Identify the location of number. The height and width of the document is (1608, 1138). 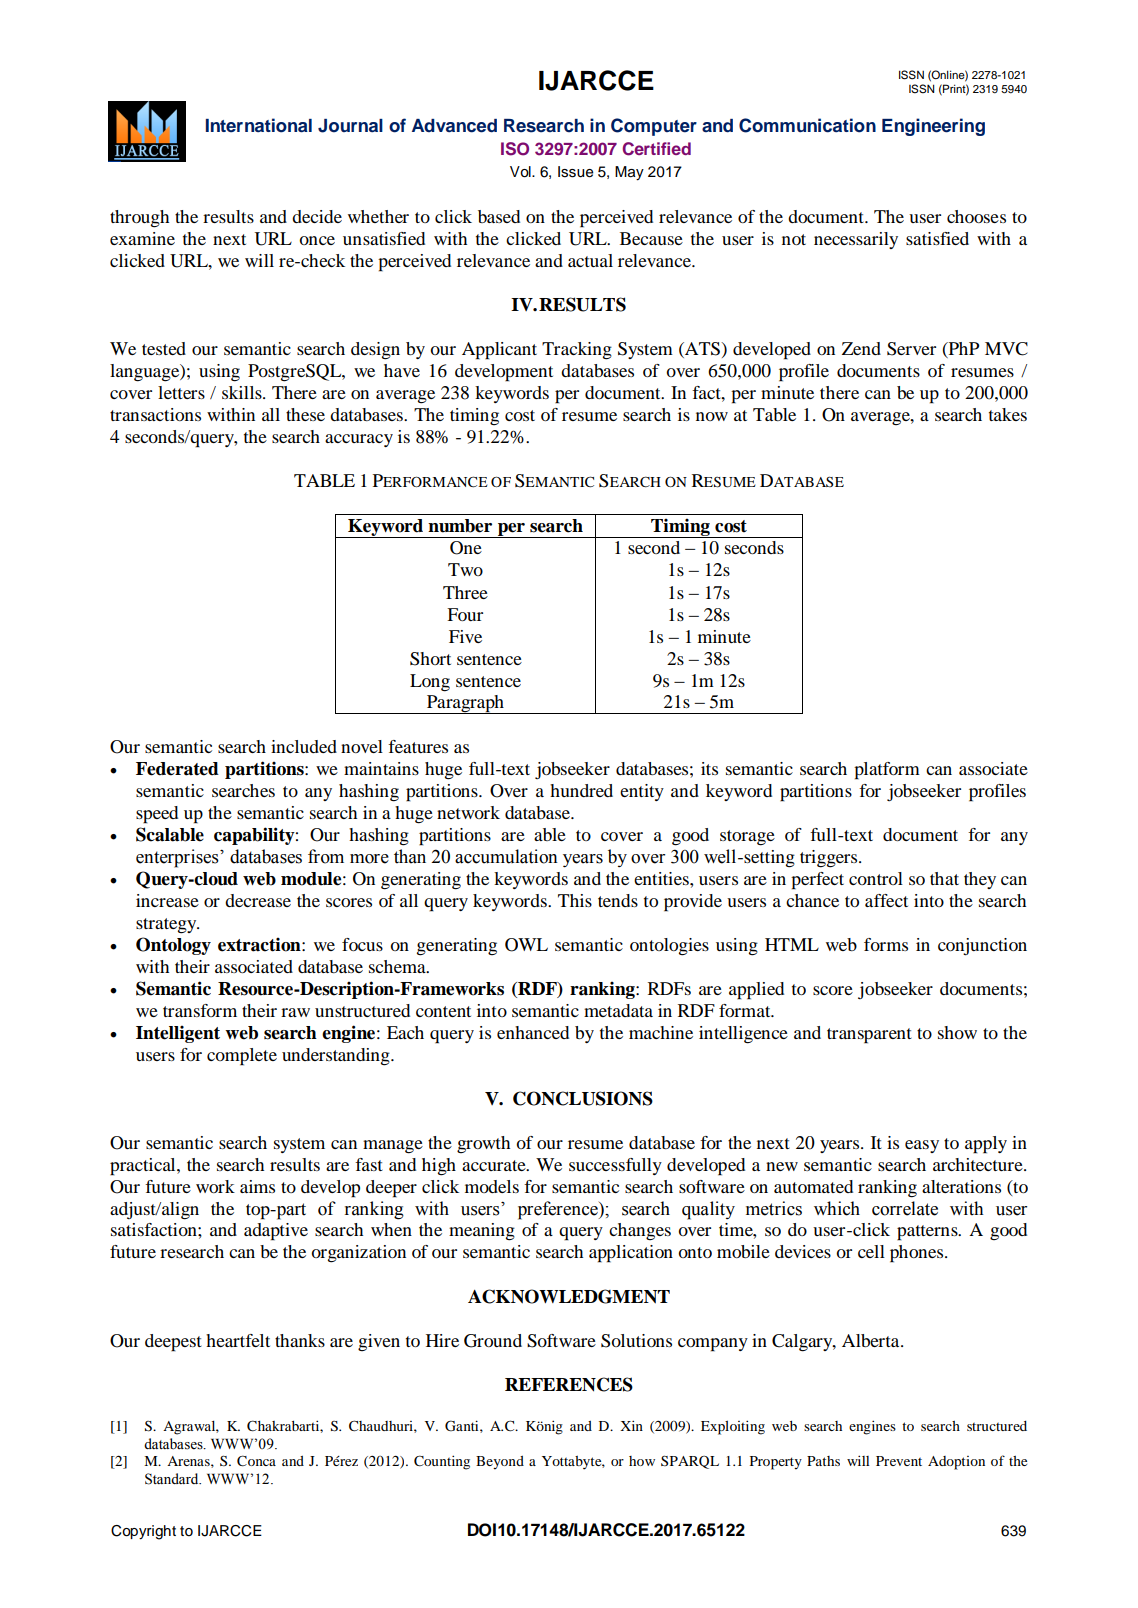
(460, 526).
